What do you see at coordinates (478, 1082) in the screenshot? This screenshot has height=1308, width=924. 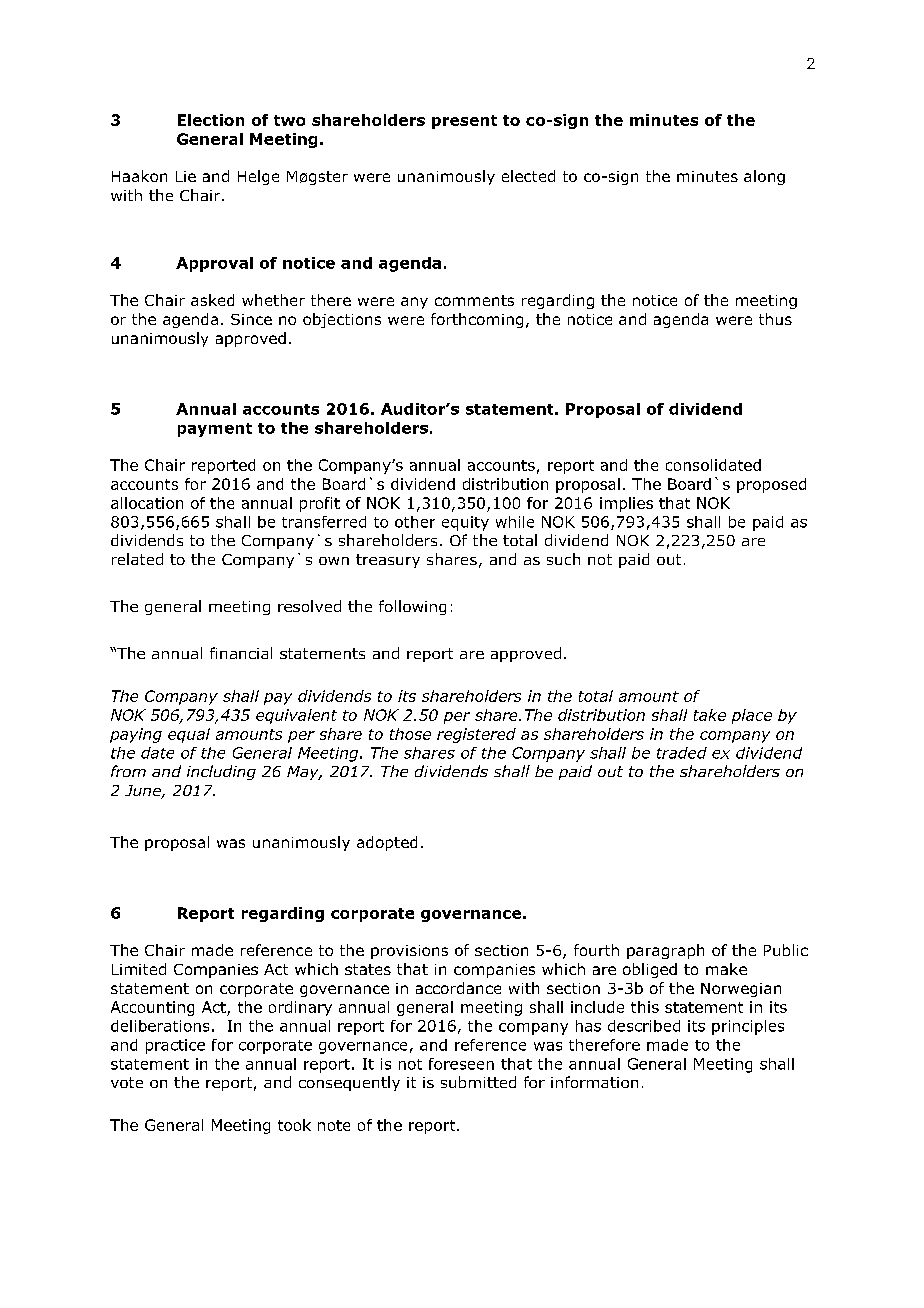 I see `submitted` at bounding box center [478, 1082].
